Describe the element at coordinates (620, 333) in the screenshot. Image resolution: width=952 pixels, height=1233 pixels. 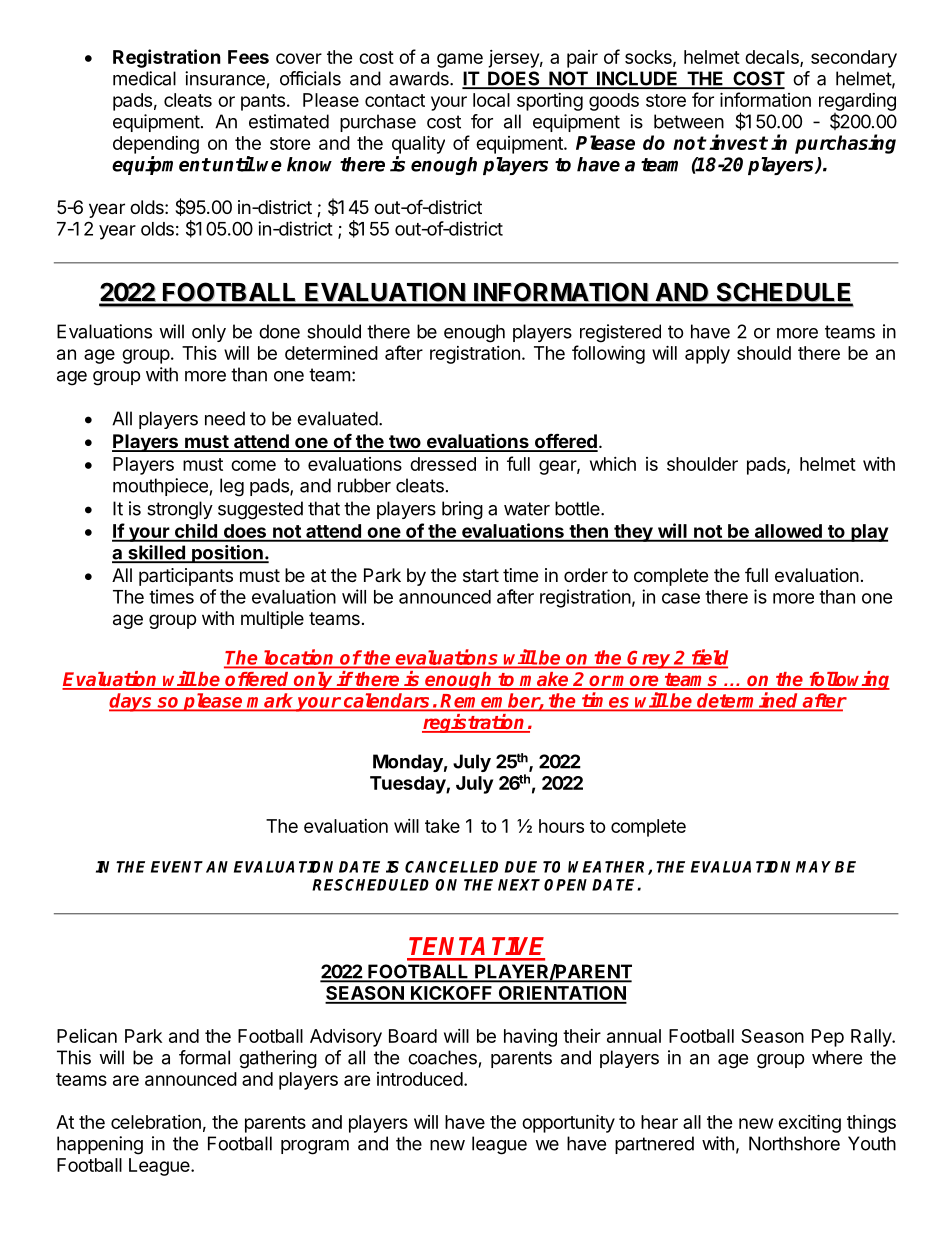
I see `registered` at that location.
